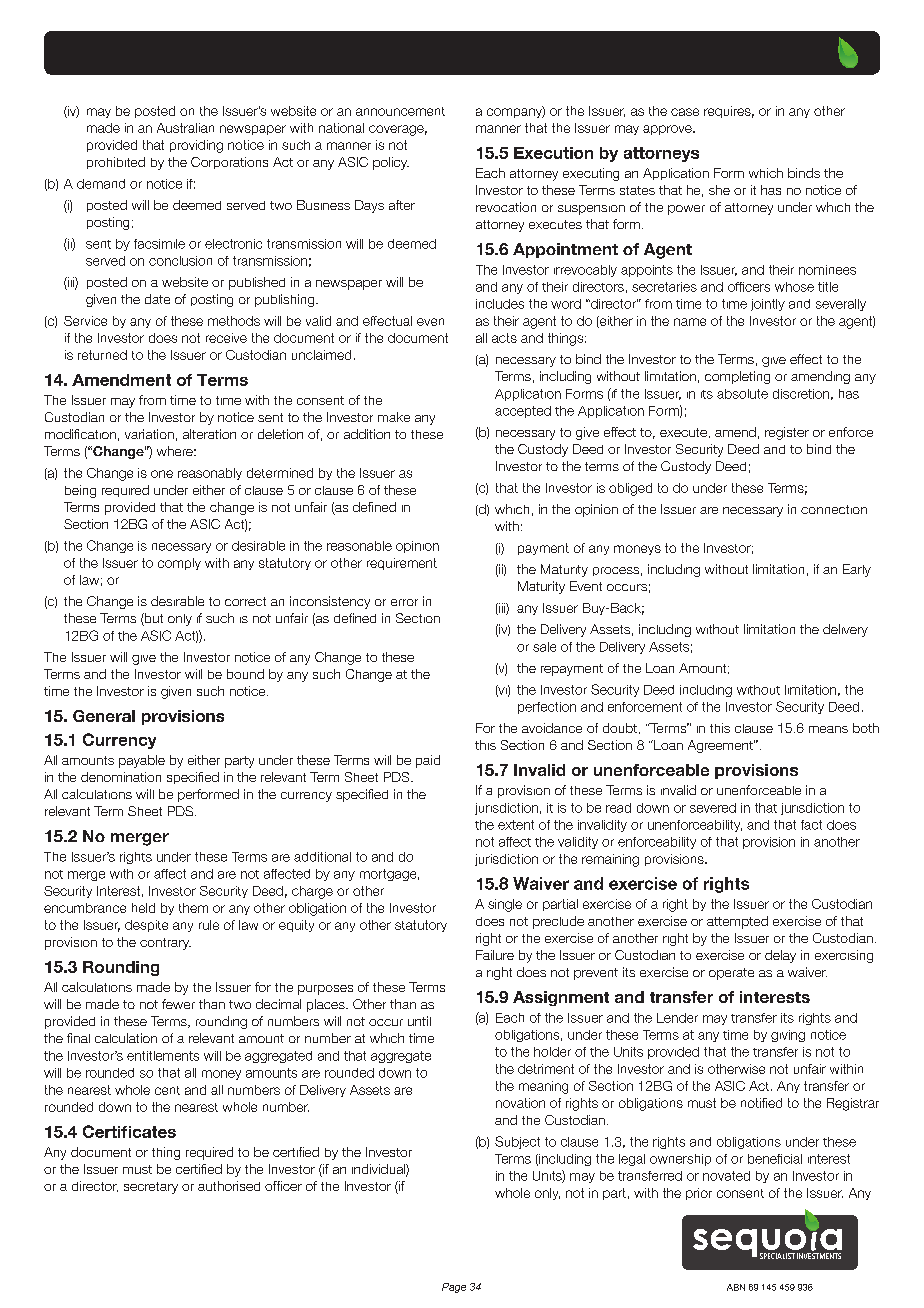 Image resolution: width=924 pixels, height=1308 pixels. Describe the element at coordinates (685, 112) in the screenshot. I see `case` at that location.
